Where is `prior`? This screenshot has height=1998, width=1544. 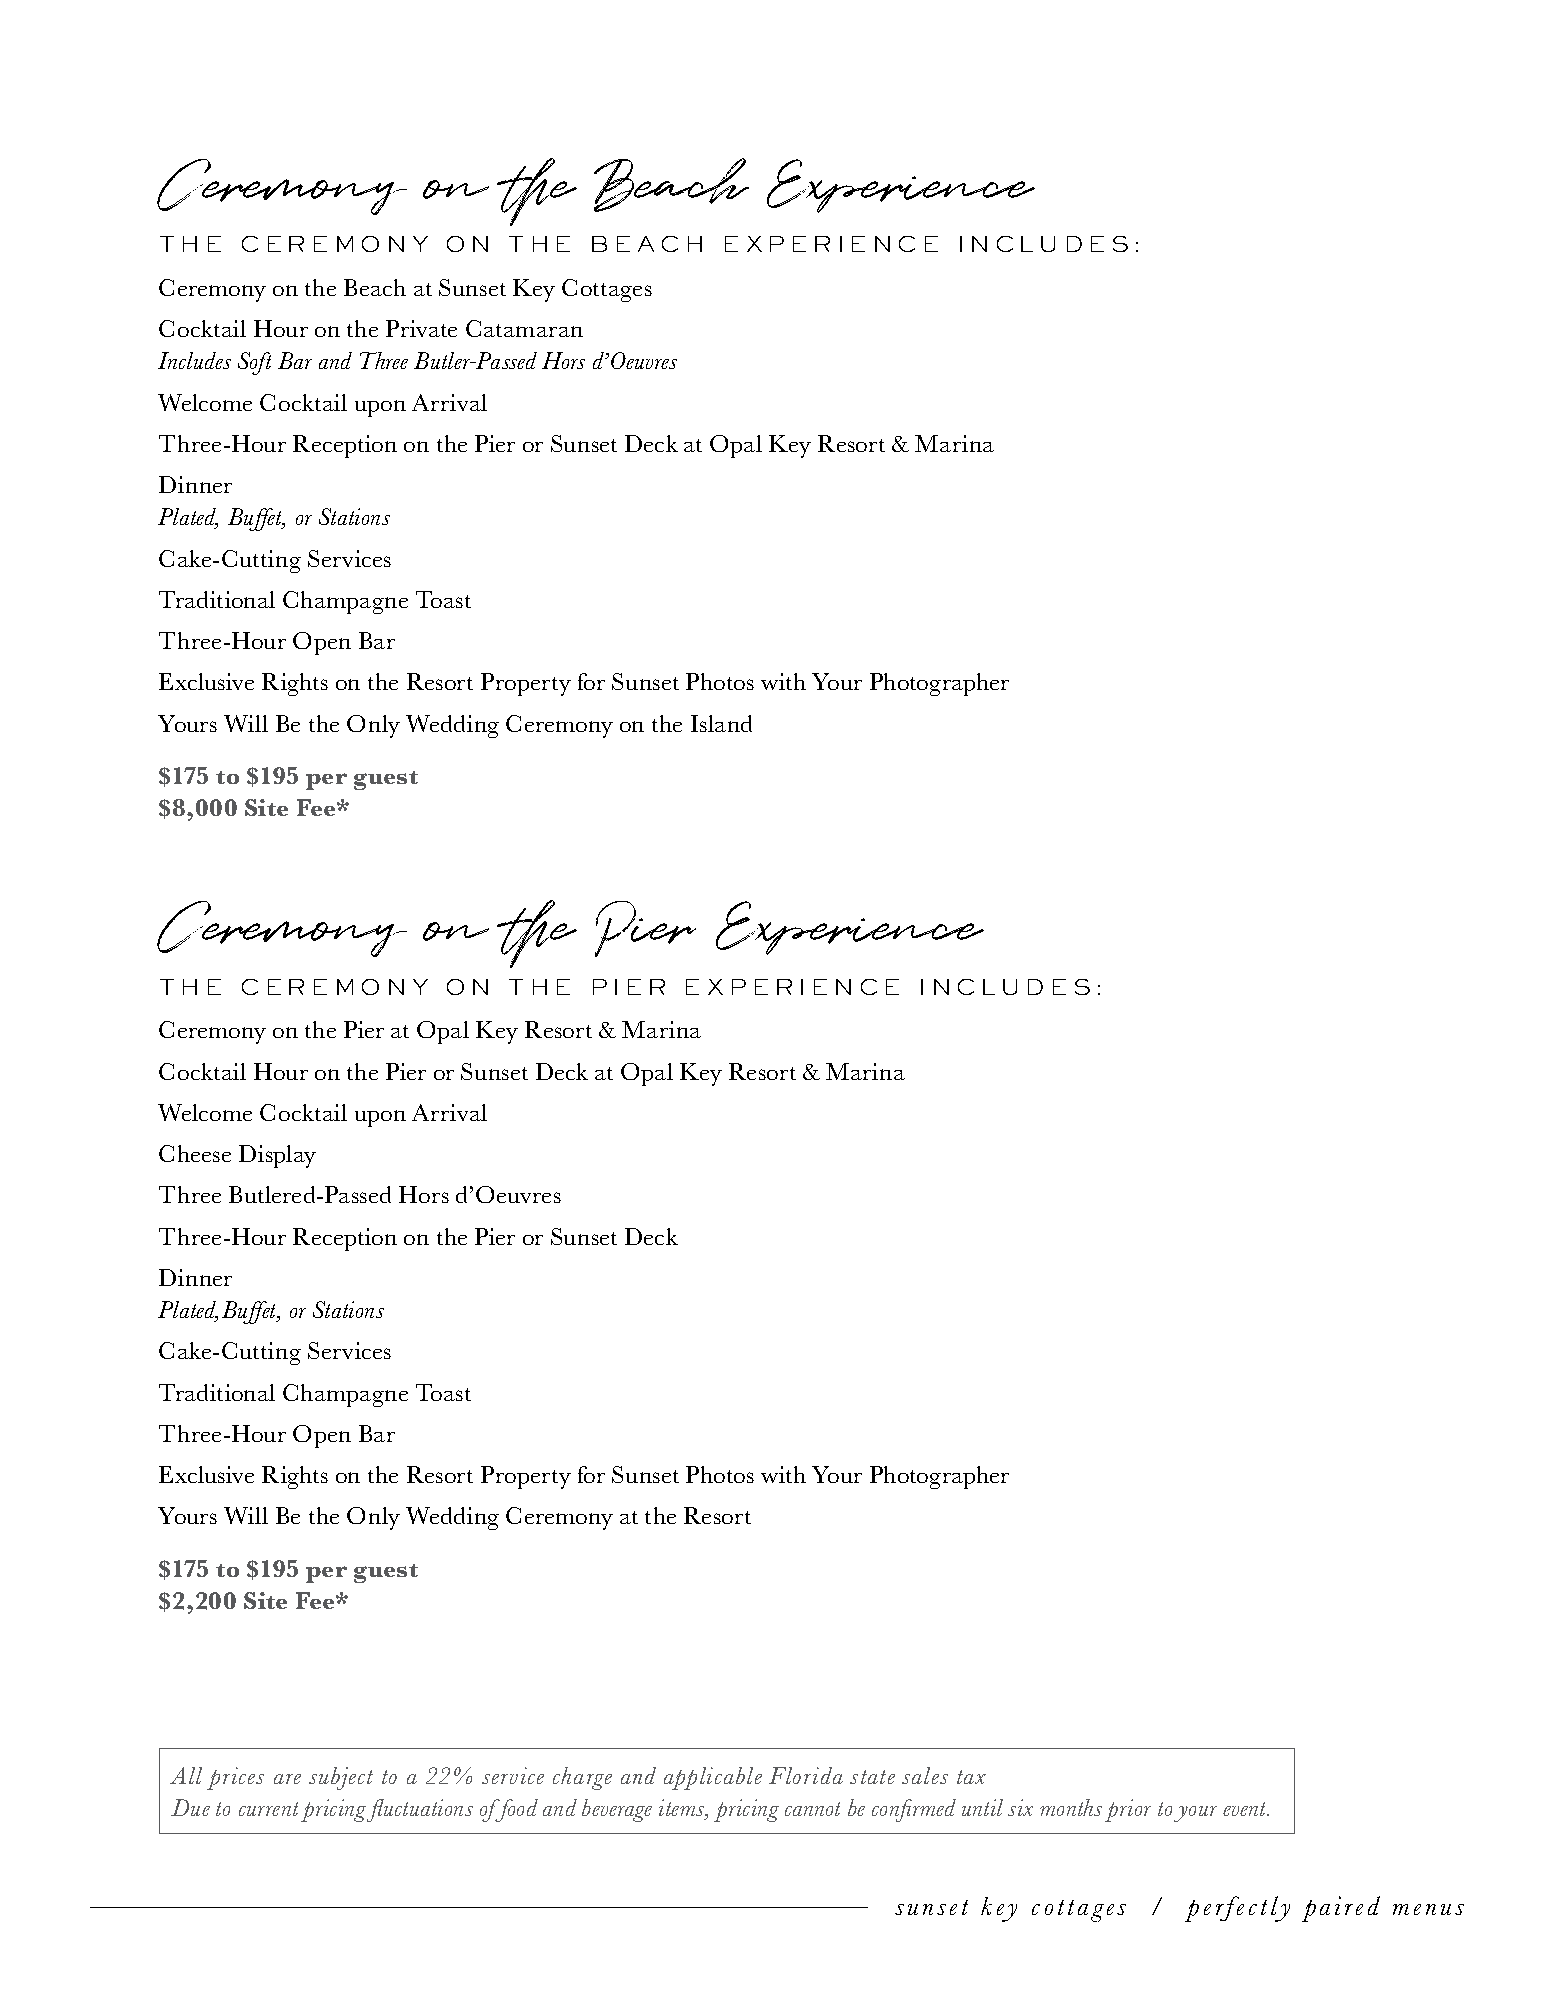 prior is located at coordinates (1128, 1810).
